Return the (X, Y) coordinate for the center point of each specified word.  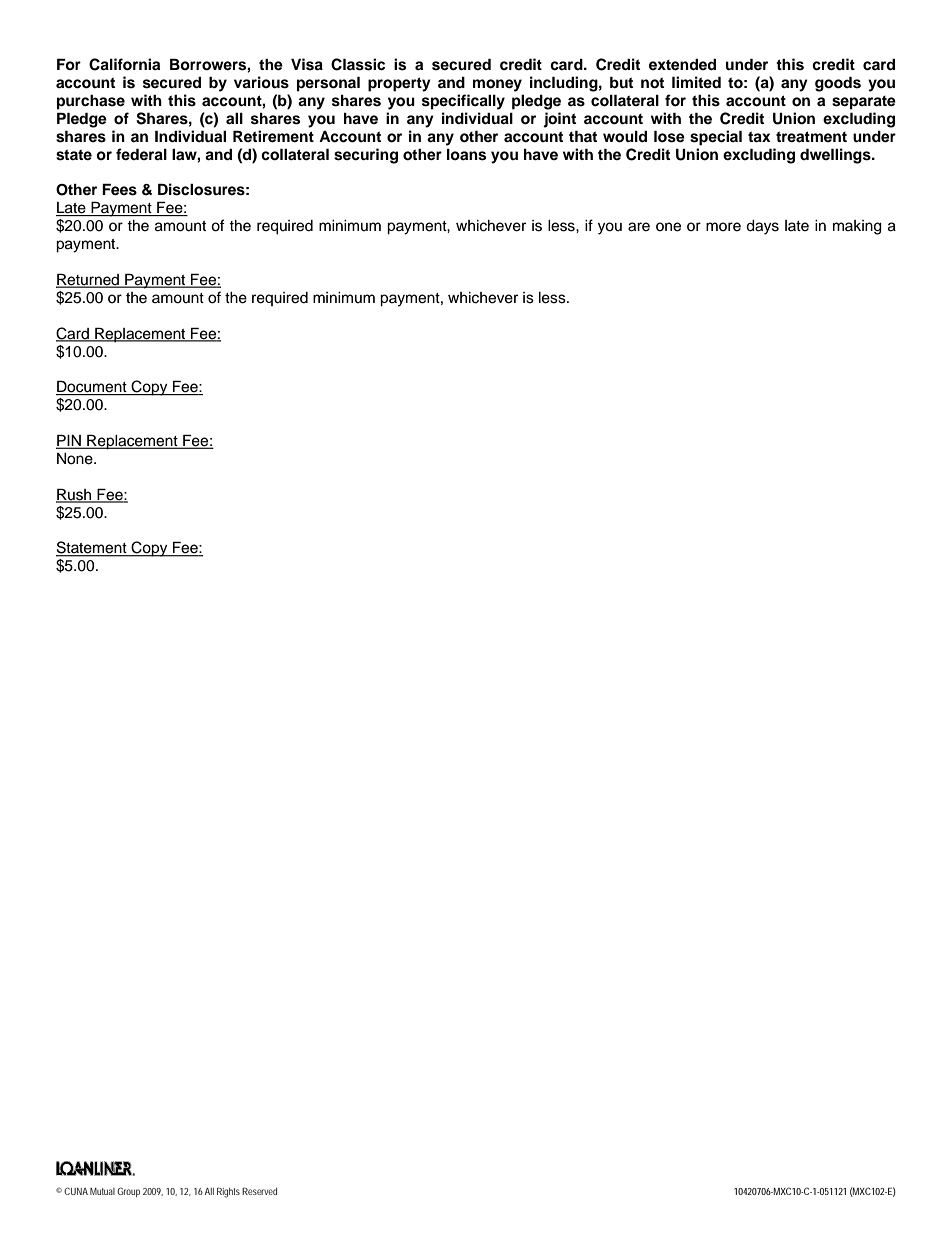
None (76, 459)
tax (759, 137)
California (124, 64)
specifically (463, 102)
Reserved (259, 1191)
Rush (75, 495)
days (762, 227)
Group (128, 1192)
